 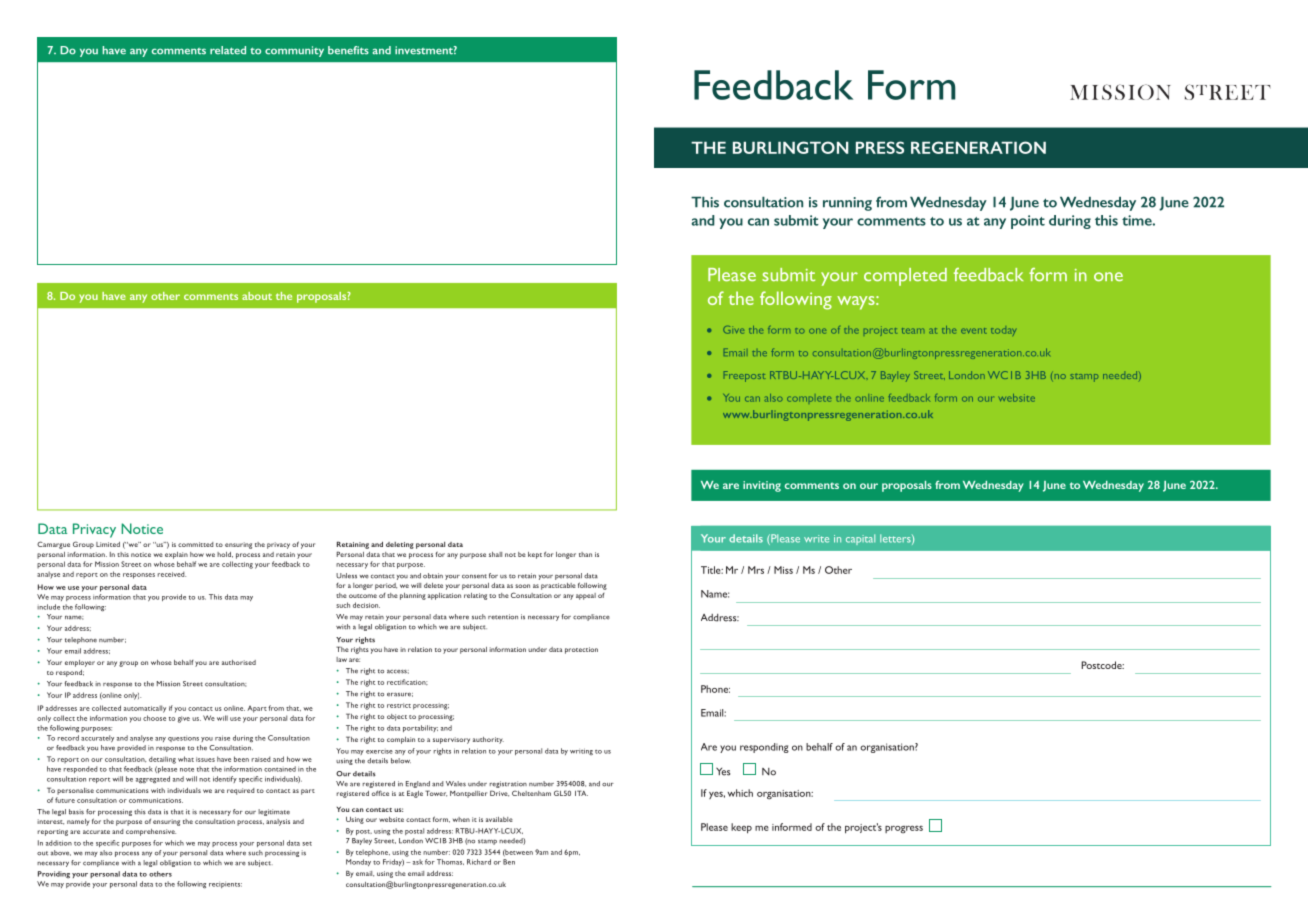 What do you see at coordinates (257, 296) in the document?
I see `about` at bounding box center [257, 296].
